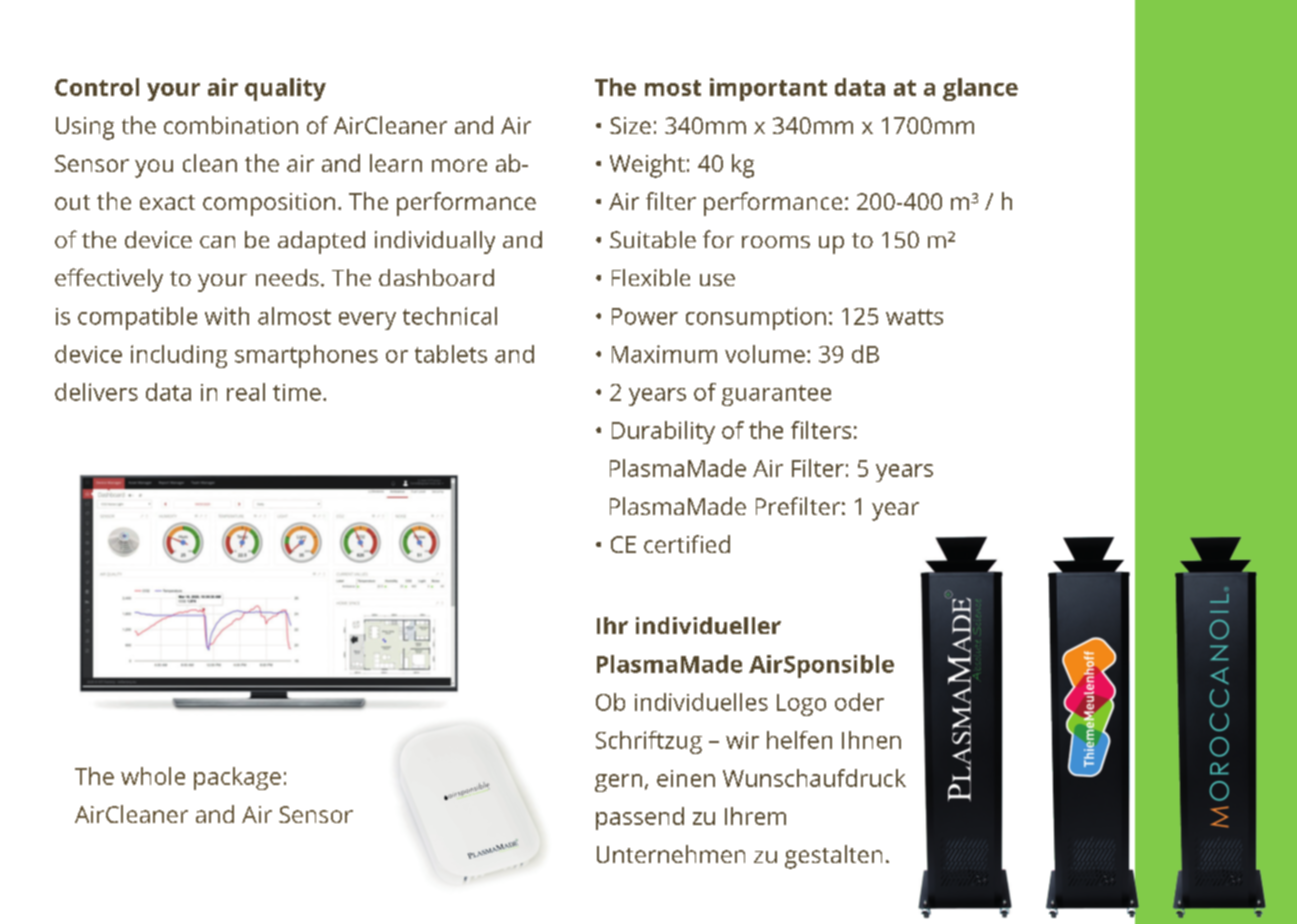 This screenshot has height=924, width=1297. What do you see at coordinates (246, 392) in the screenshot?
I see `real` at bounding box center [246, 392].
